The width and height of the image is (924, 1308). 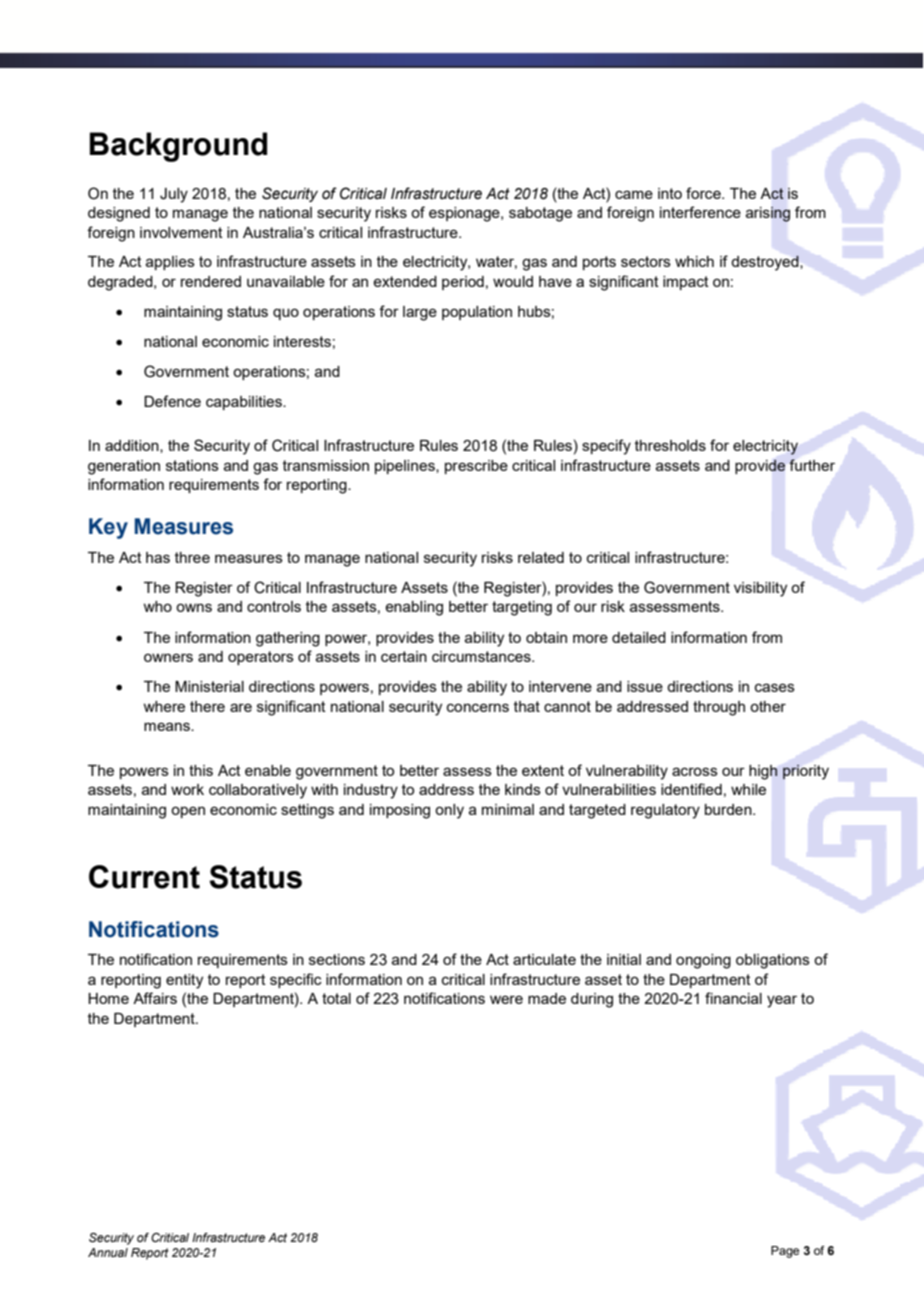 I want to click on sabotage, so click(x=540, y=214).
